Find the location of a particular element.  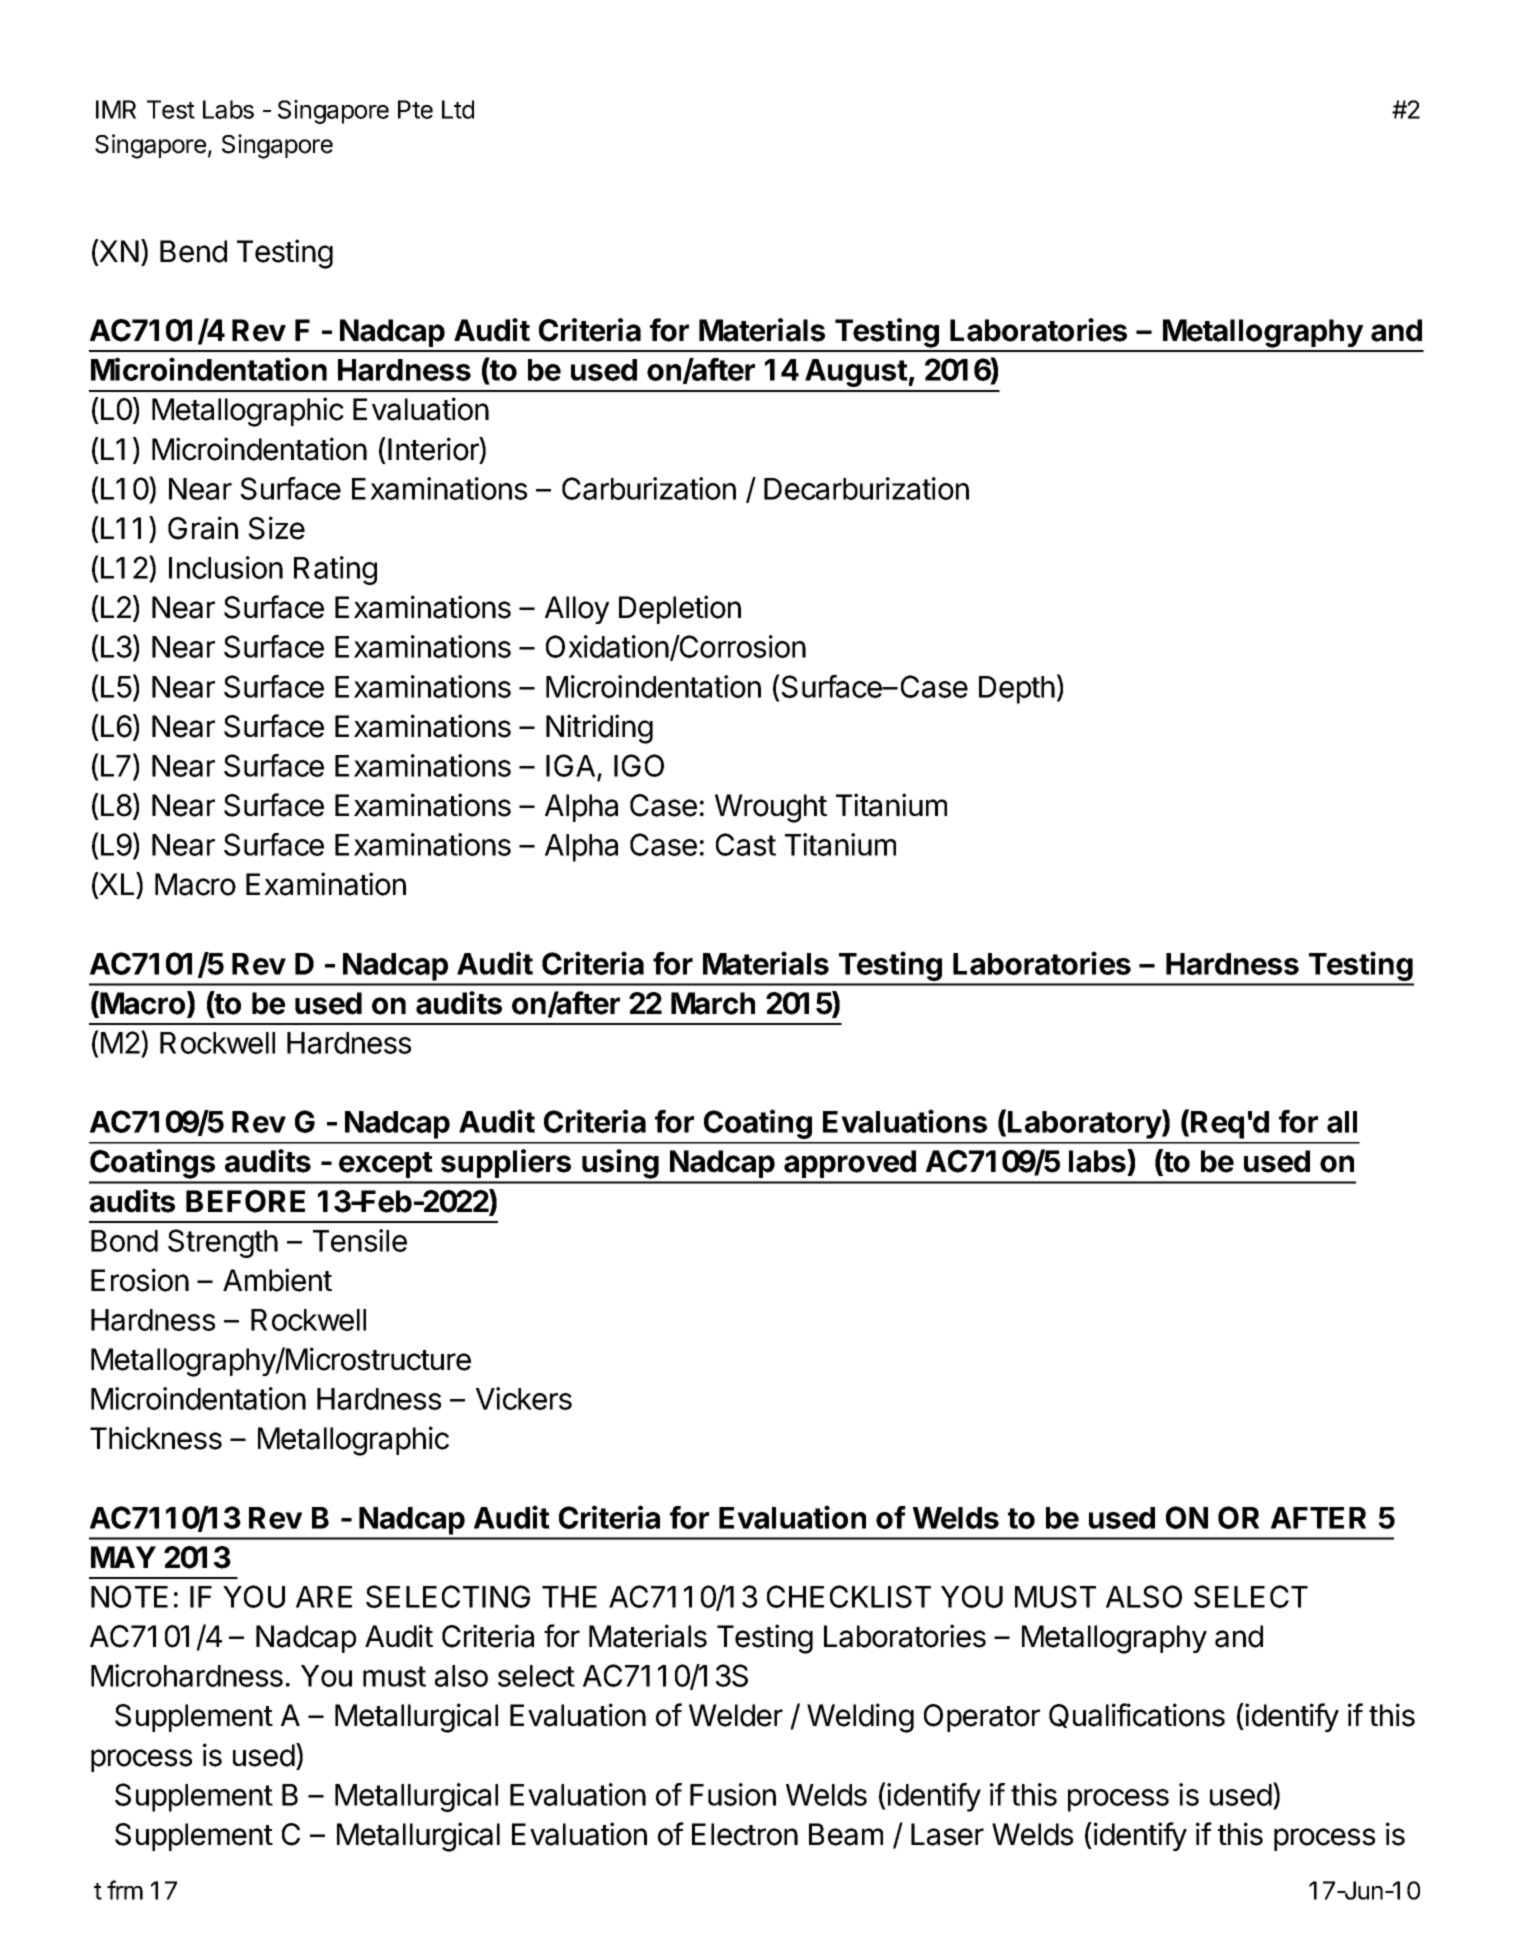

Vickers is located at coordinates (524, 1398).
